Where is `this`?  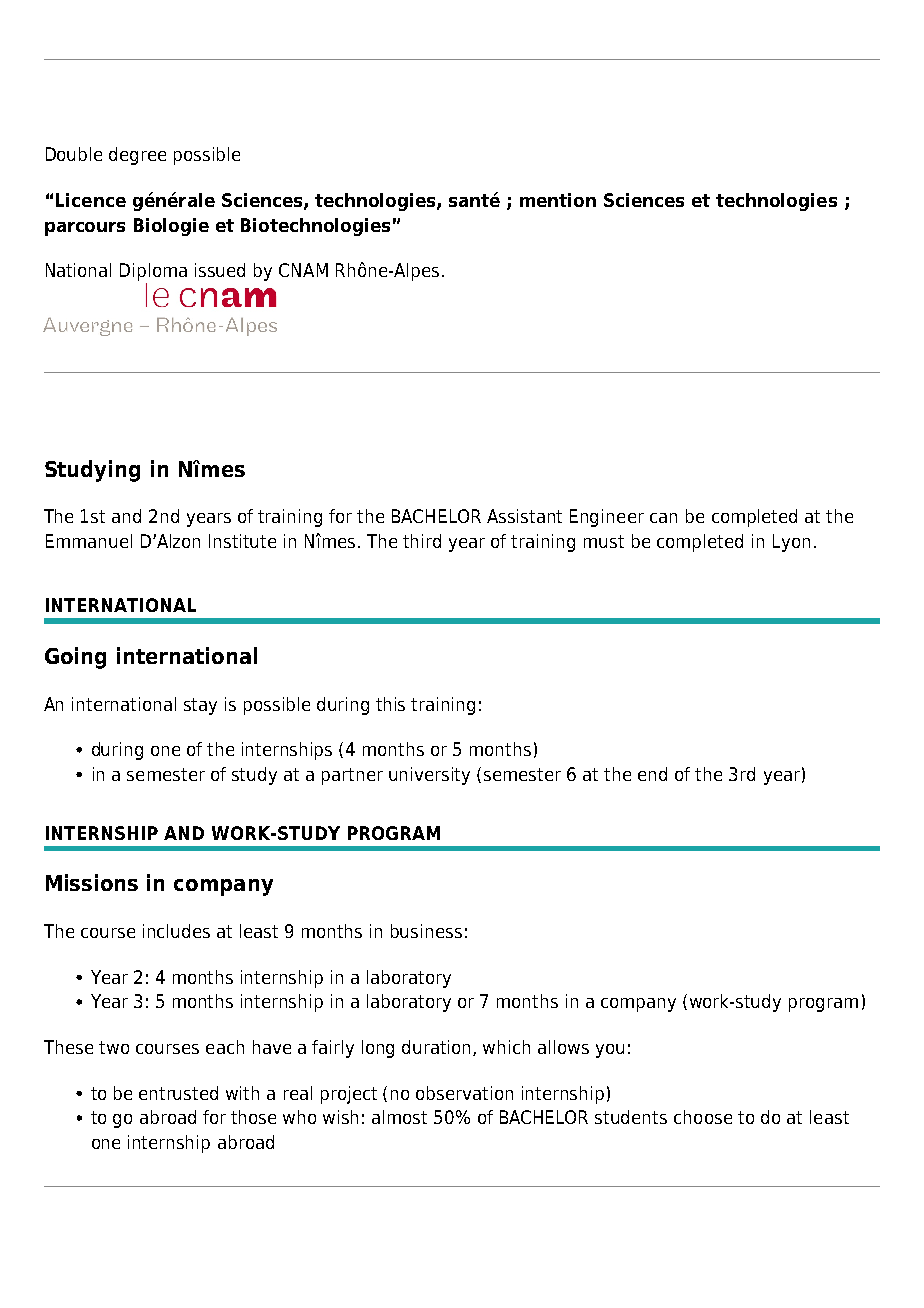
this is located at coordinates (390, 704).
